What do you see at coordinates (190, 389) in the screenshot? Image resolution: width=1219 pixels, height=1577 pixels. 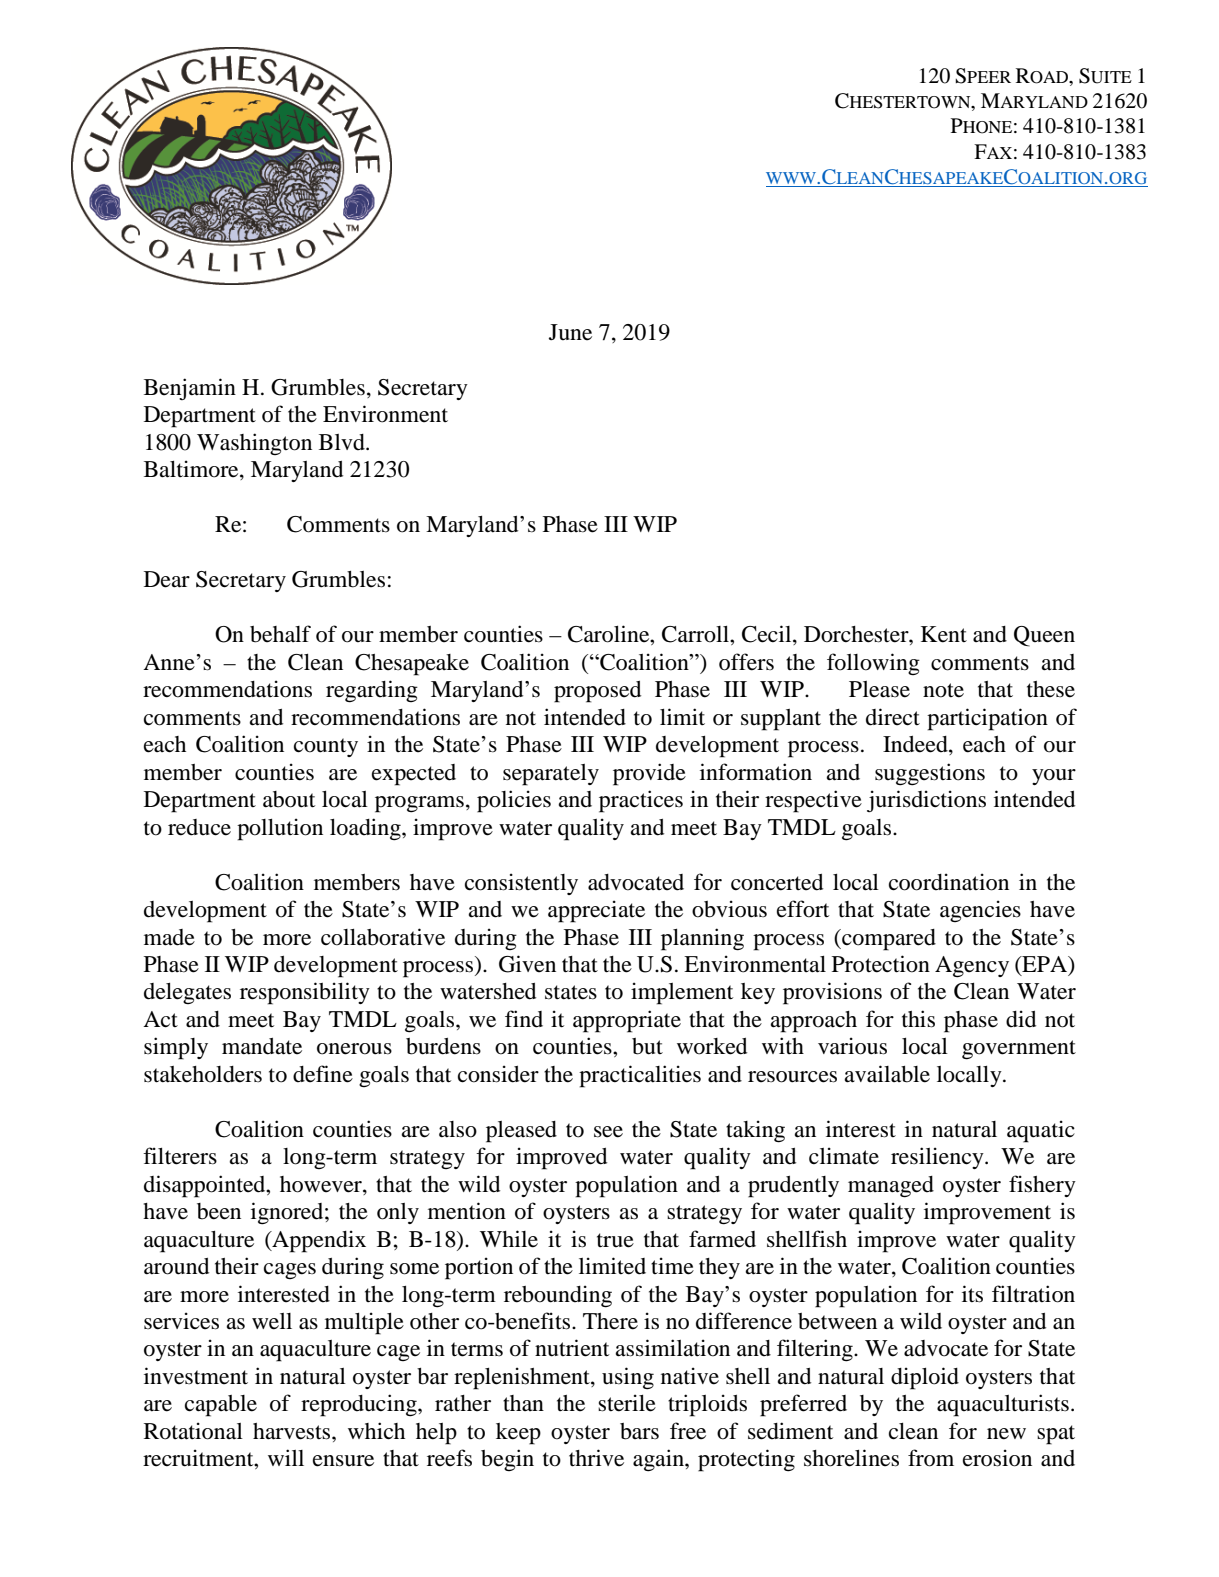 I see `Benjamin` at bounding box center [190, 389].
